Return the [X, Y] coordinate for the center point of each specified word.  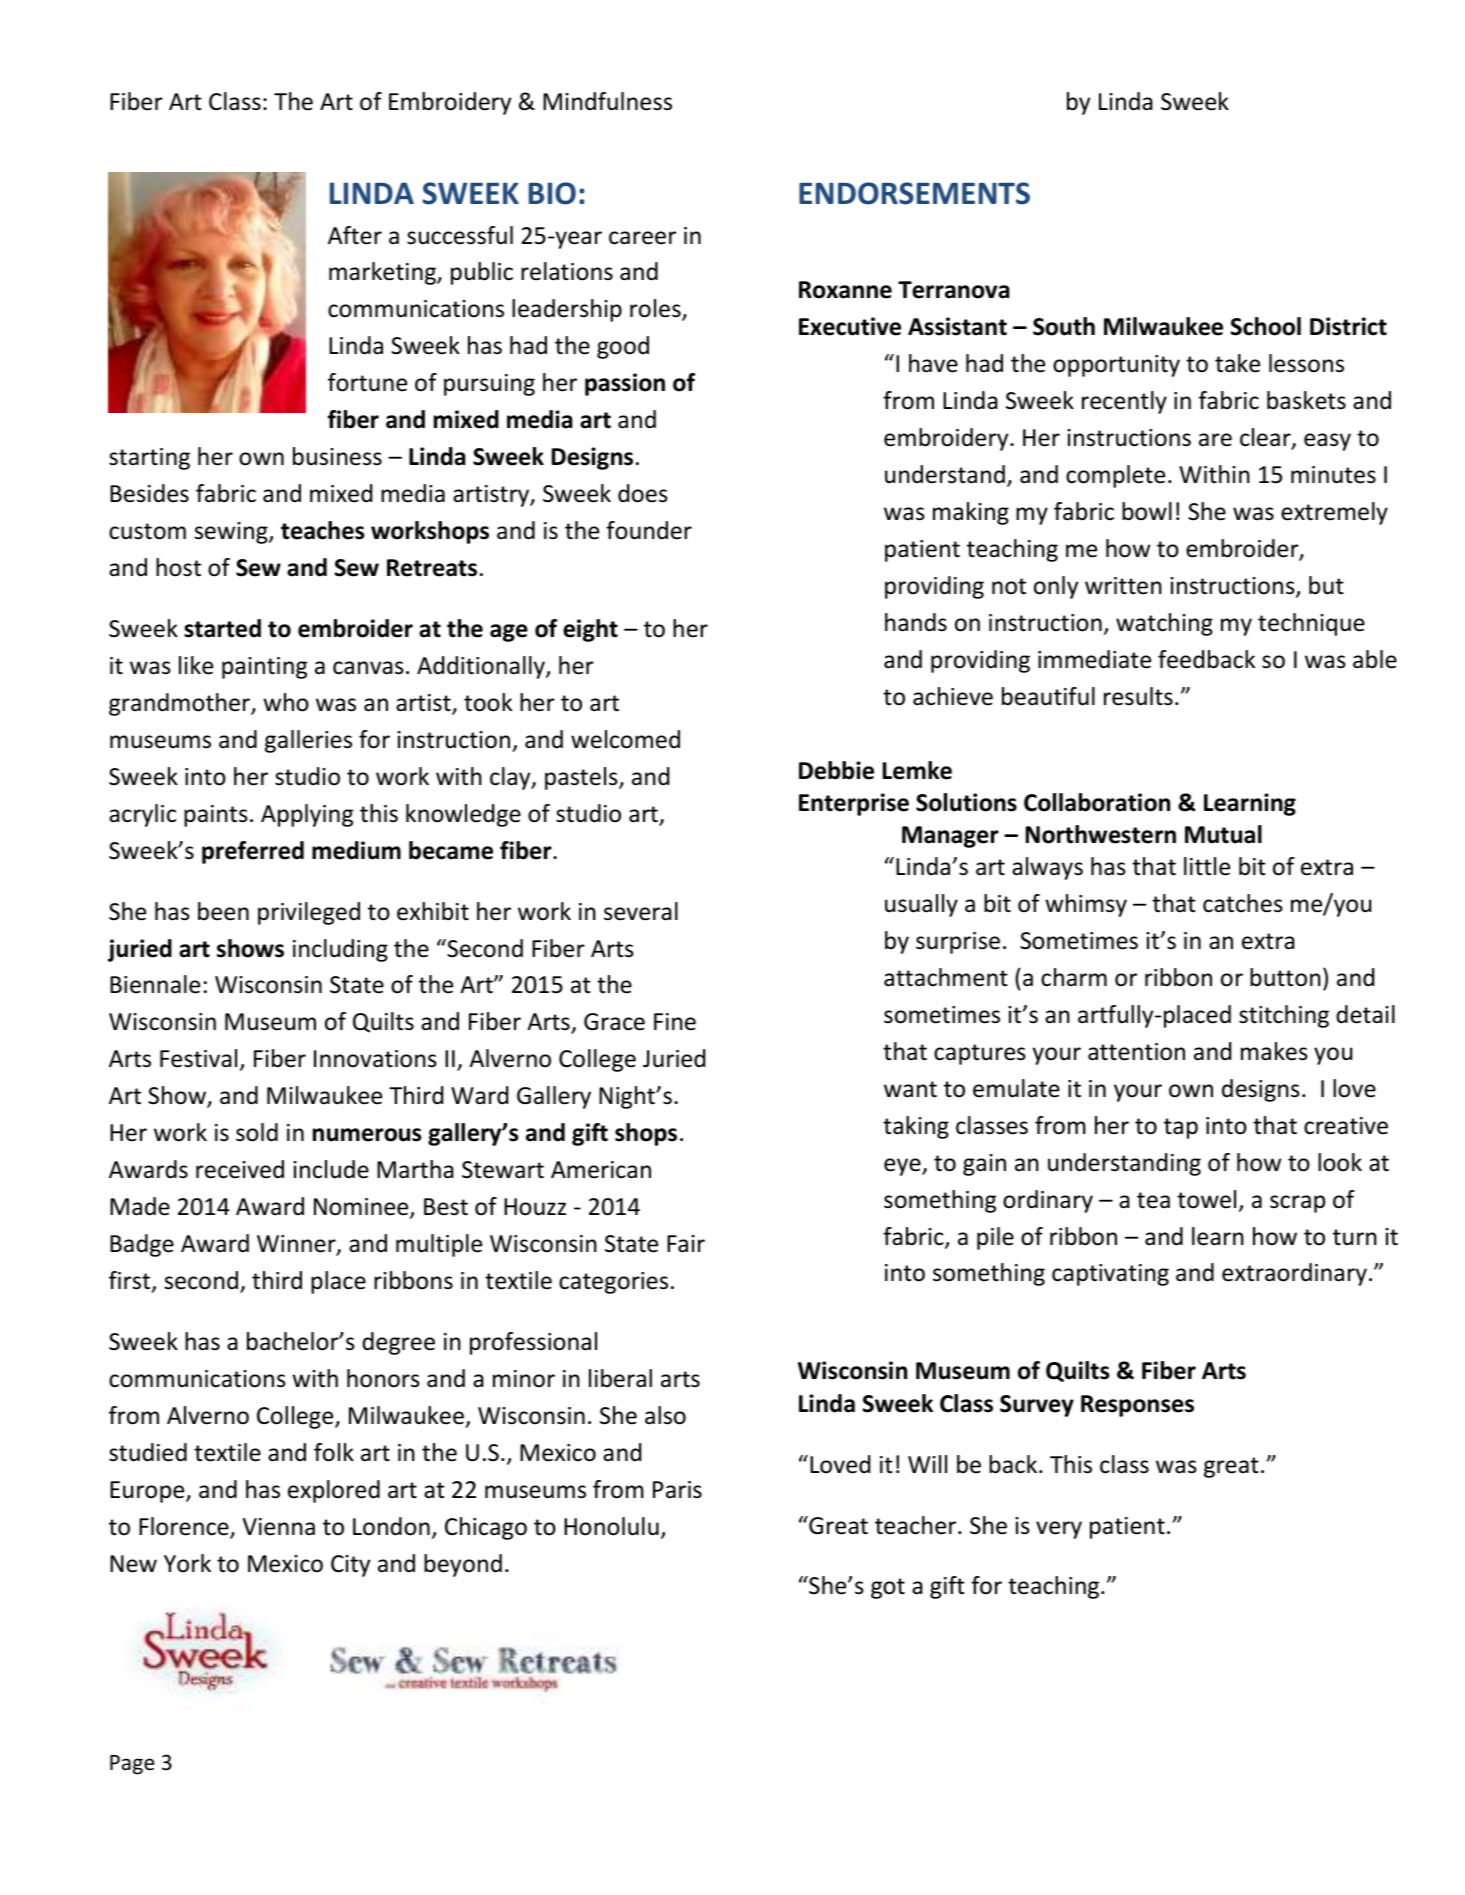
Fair [686, 1244]
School [1266, 326]
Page [132, 1765]
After [355, 235]
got [888, 1588]
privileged [309, 913]
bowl [1147, 511]
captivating [1110, 1275]
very [1059, 1530]
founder [649, 530]
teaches [323, 530]
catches [1243, 903]
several [641, 911]
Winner [297, 1245]
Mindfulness [607, 101]
